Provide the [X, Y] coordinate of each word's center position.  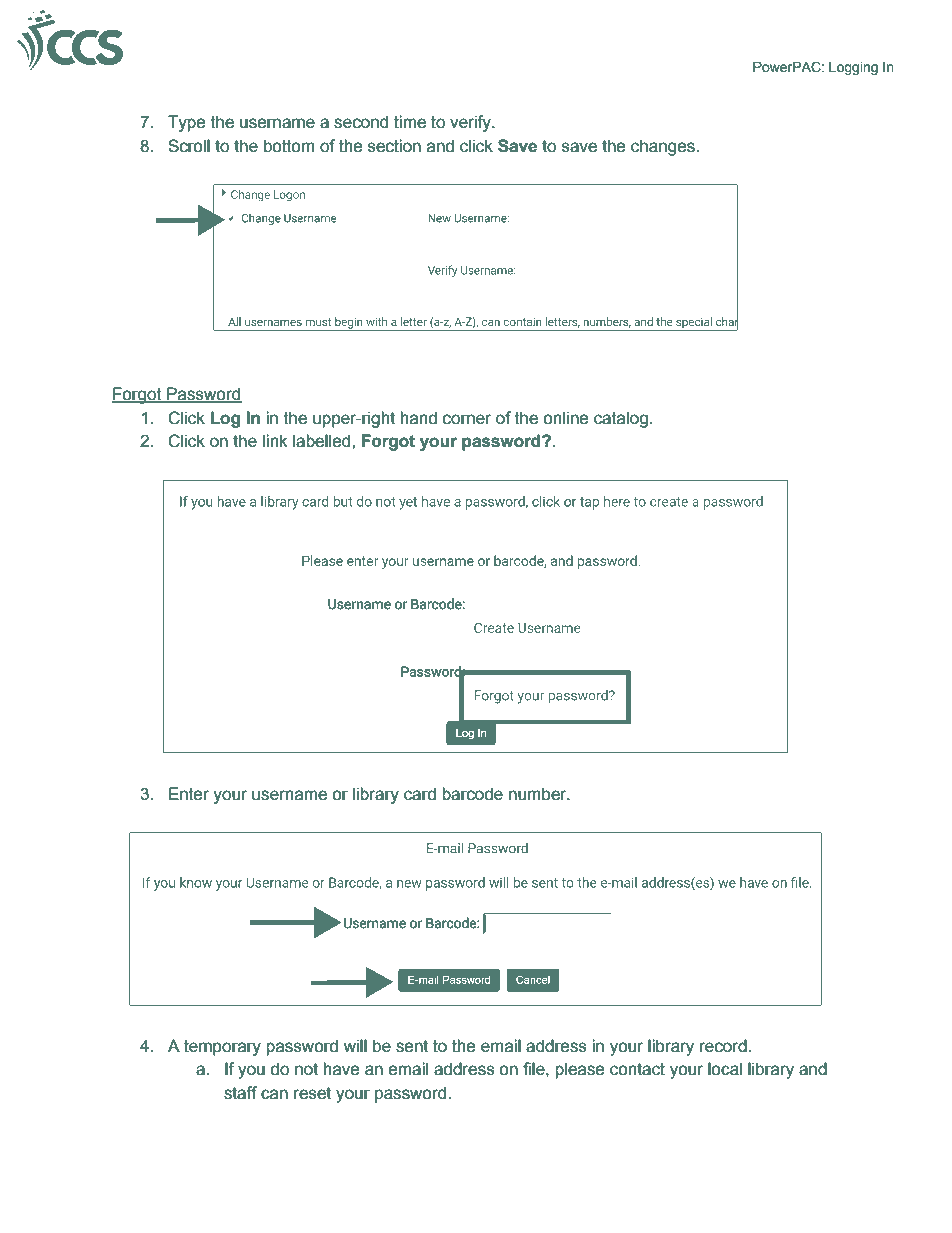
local [725, 1069]
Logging [853, 68]
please [580, 1070]
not [306, 1069]
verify [471, 123]
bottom [289, 146]
